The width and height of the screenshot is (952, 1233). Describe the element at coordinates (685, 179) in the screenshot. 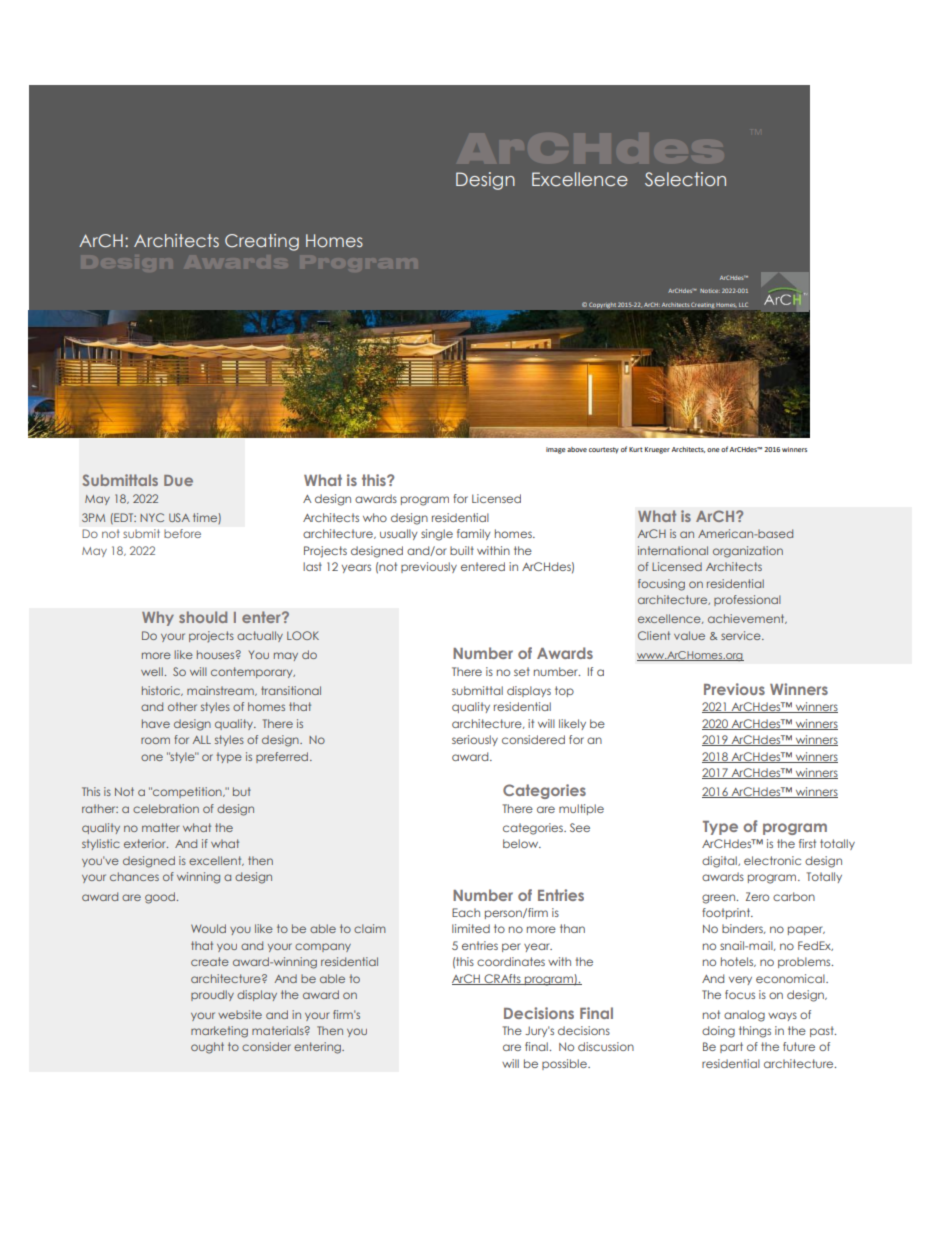

I see `Selection` at that location.
